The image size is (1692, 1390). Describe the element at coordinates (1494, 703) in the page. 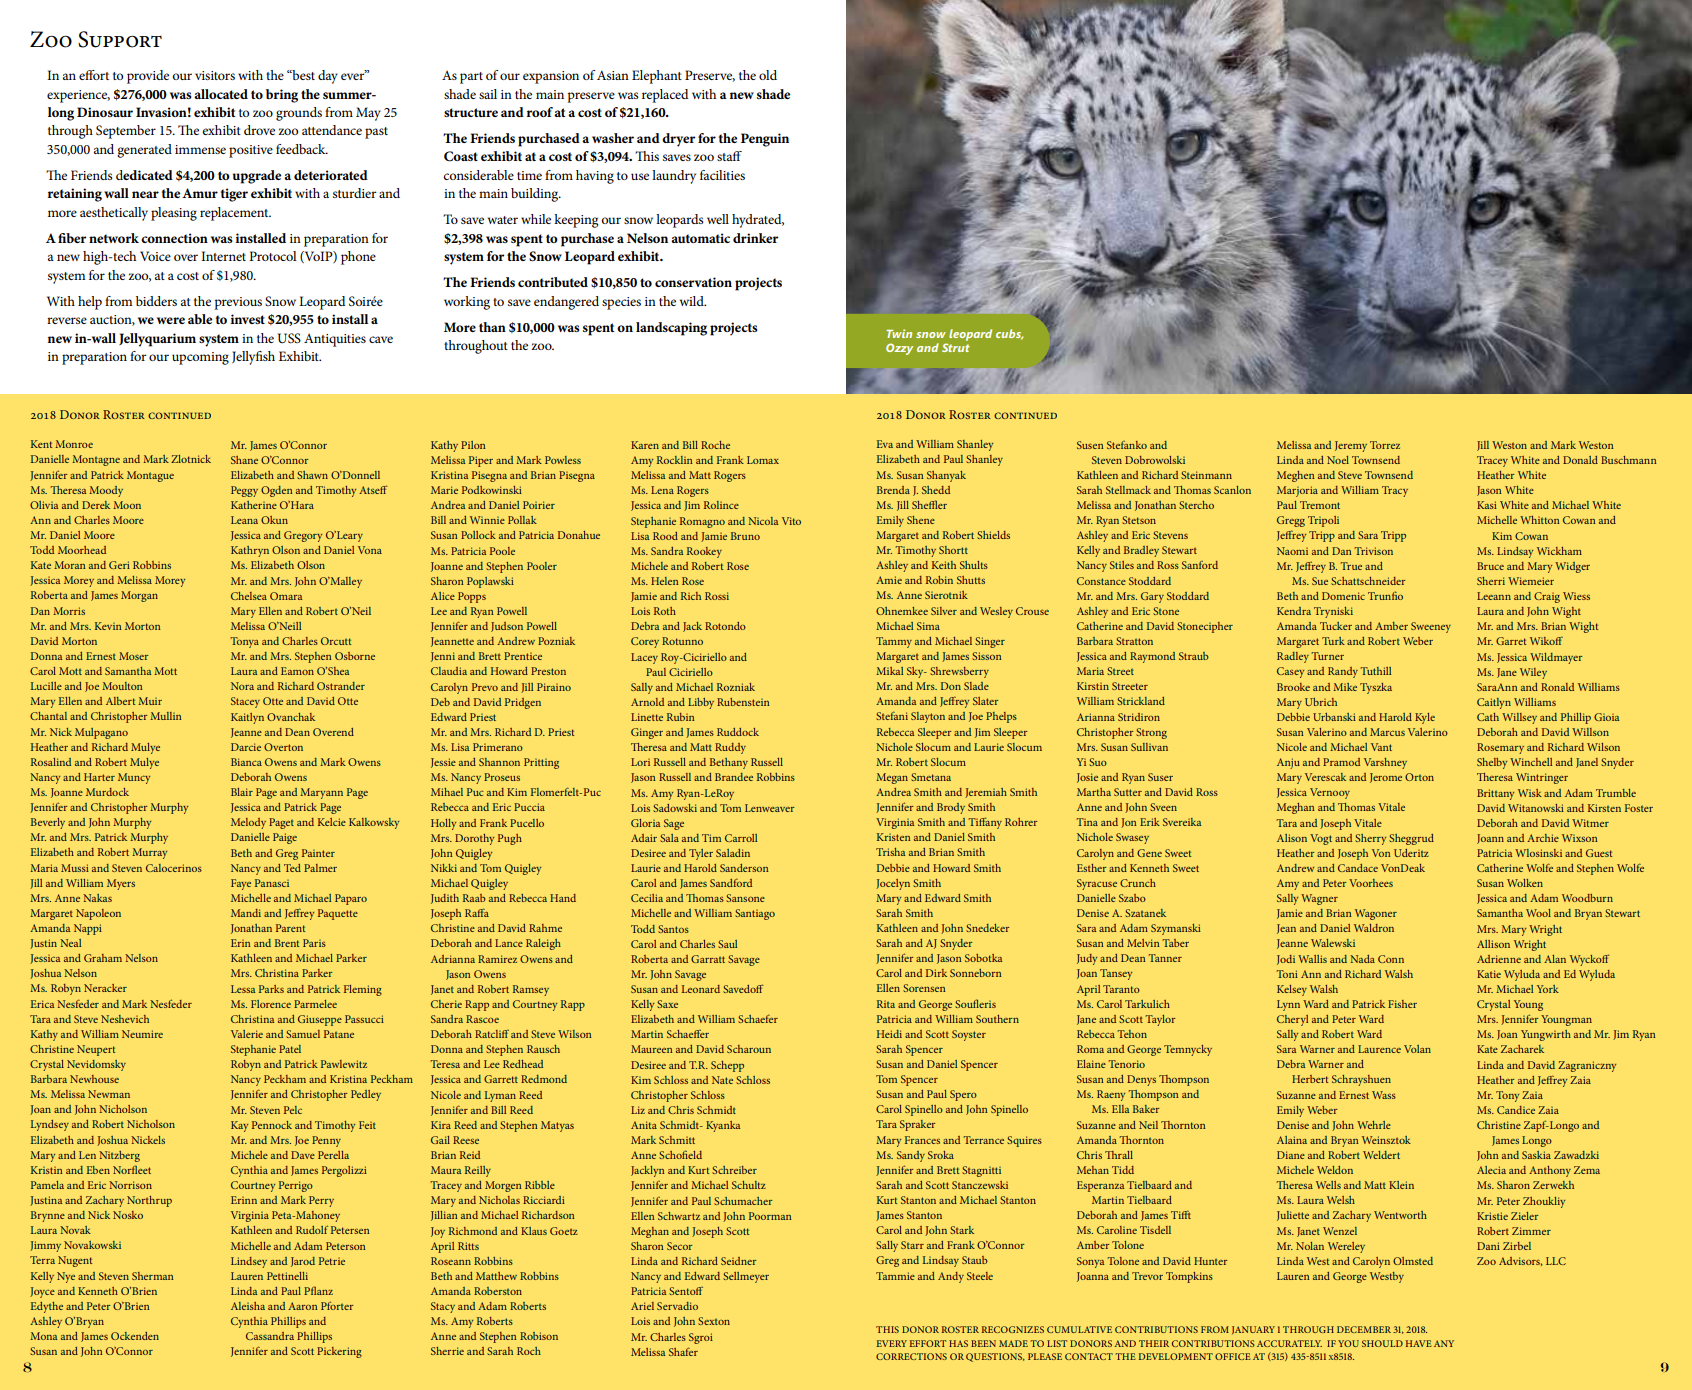

I see `Caitlyn` at that location.
